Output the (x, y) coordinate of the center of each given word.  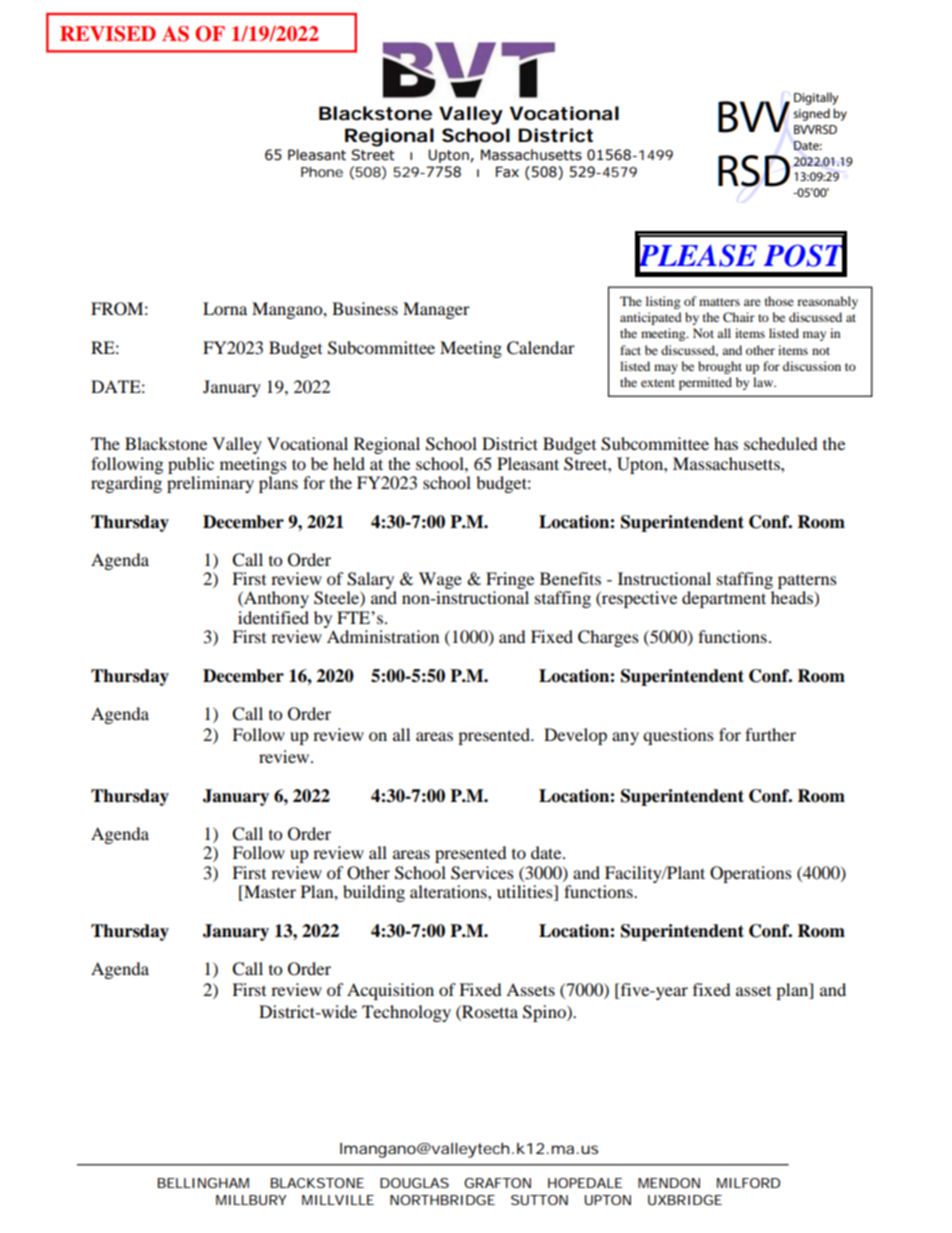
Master (269, 891)
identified (273, 617)
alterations (449, 891)
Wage (440, 582)
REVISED (108, 34)
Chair (739, 317)
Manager (436, 310)
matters (719, 302)
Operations (751, 874)
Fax (507, 171)
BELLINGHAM (203, 1183)
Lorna (225, 308)
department (724, 599)
